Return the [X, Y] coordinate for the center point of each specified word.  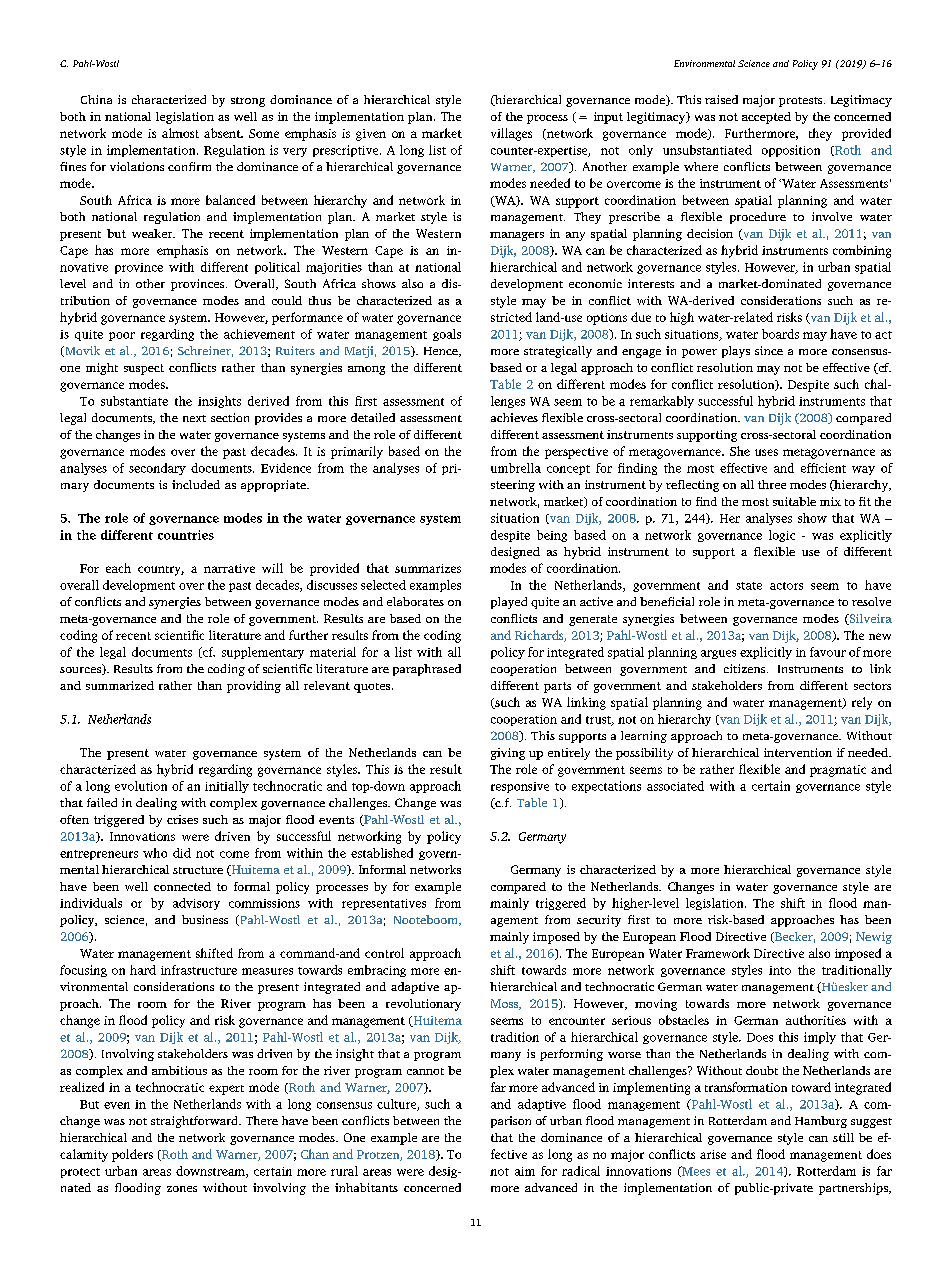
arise [713, 1154]
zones [182, 1189]
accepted [766, 118]
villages [511, 134]
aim [525, 1171]
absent [223, 133]
